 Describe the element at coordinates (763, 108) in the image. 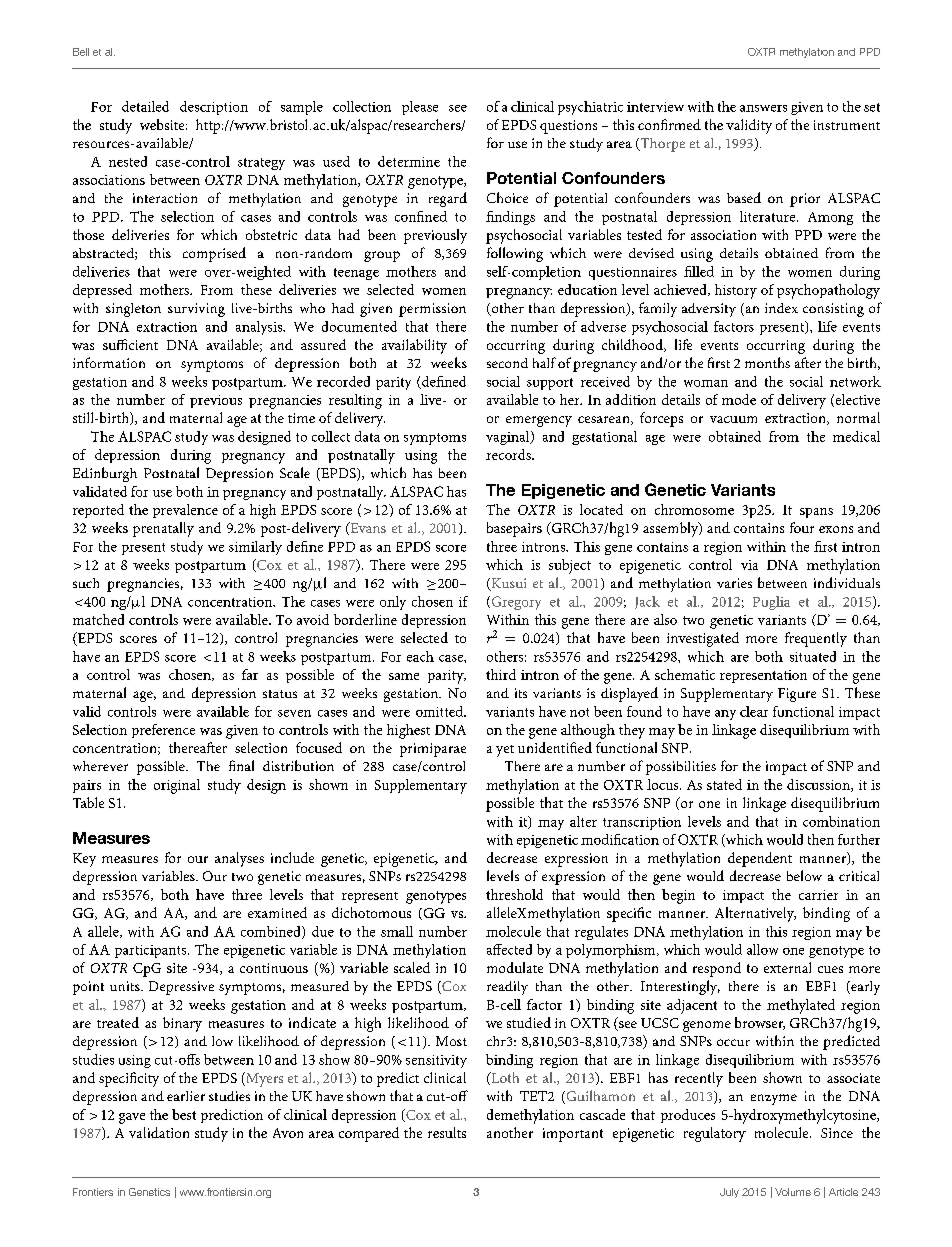

I see `answers` at that location.
